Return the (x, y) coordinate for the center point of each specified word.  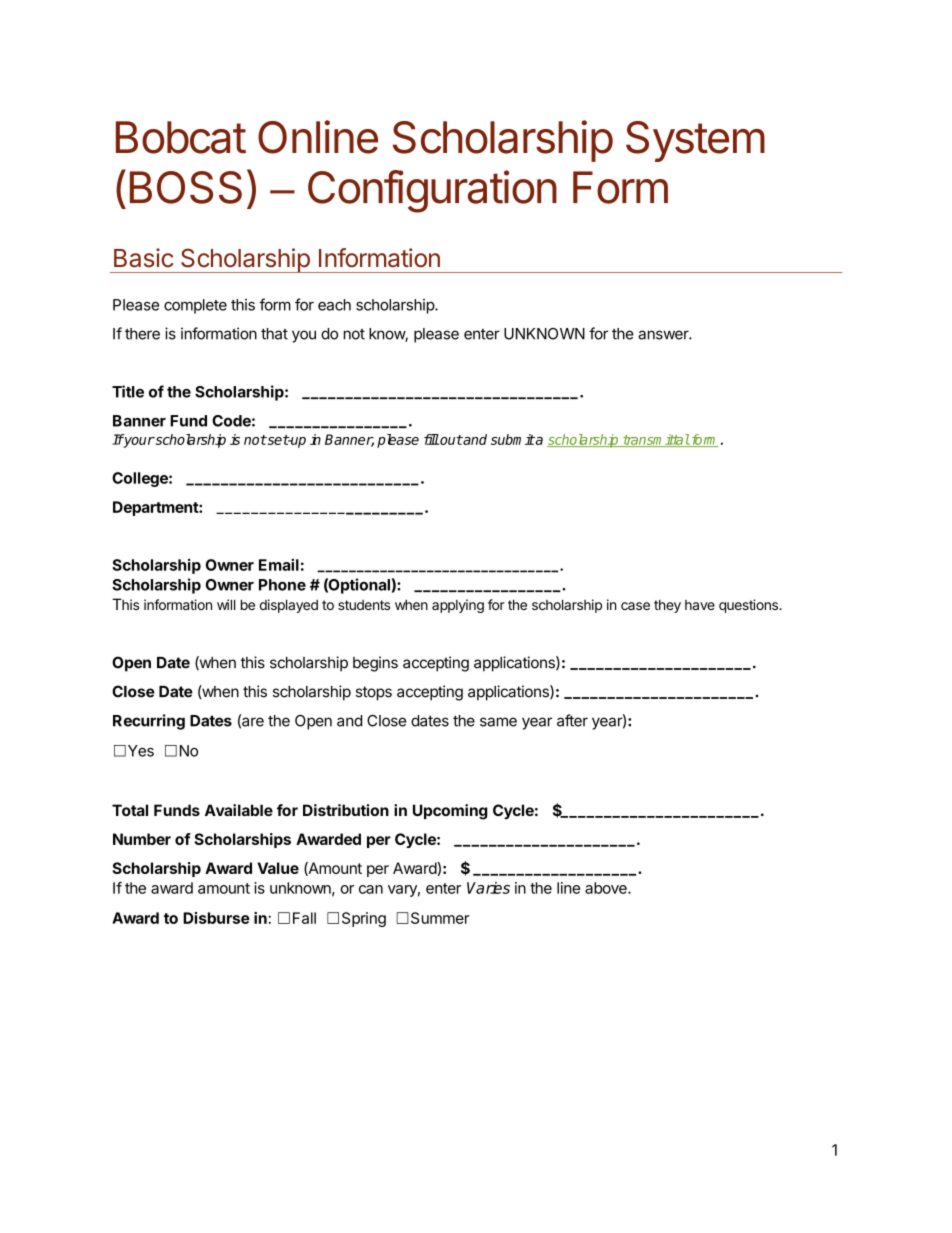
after (572, 720)
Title (128, 391)
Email (279, 565)
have (700, 605)
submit (513, 439)
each (334, 305)
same (498, 722)
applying (458, 606)
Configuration (432, 191)
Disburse (216, 918)
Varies (488, 888)
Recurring (149, 722)
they (667, 606)
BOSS (186, 187)
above (607, 888)
